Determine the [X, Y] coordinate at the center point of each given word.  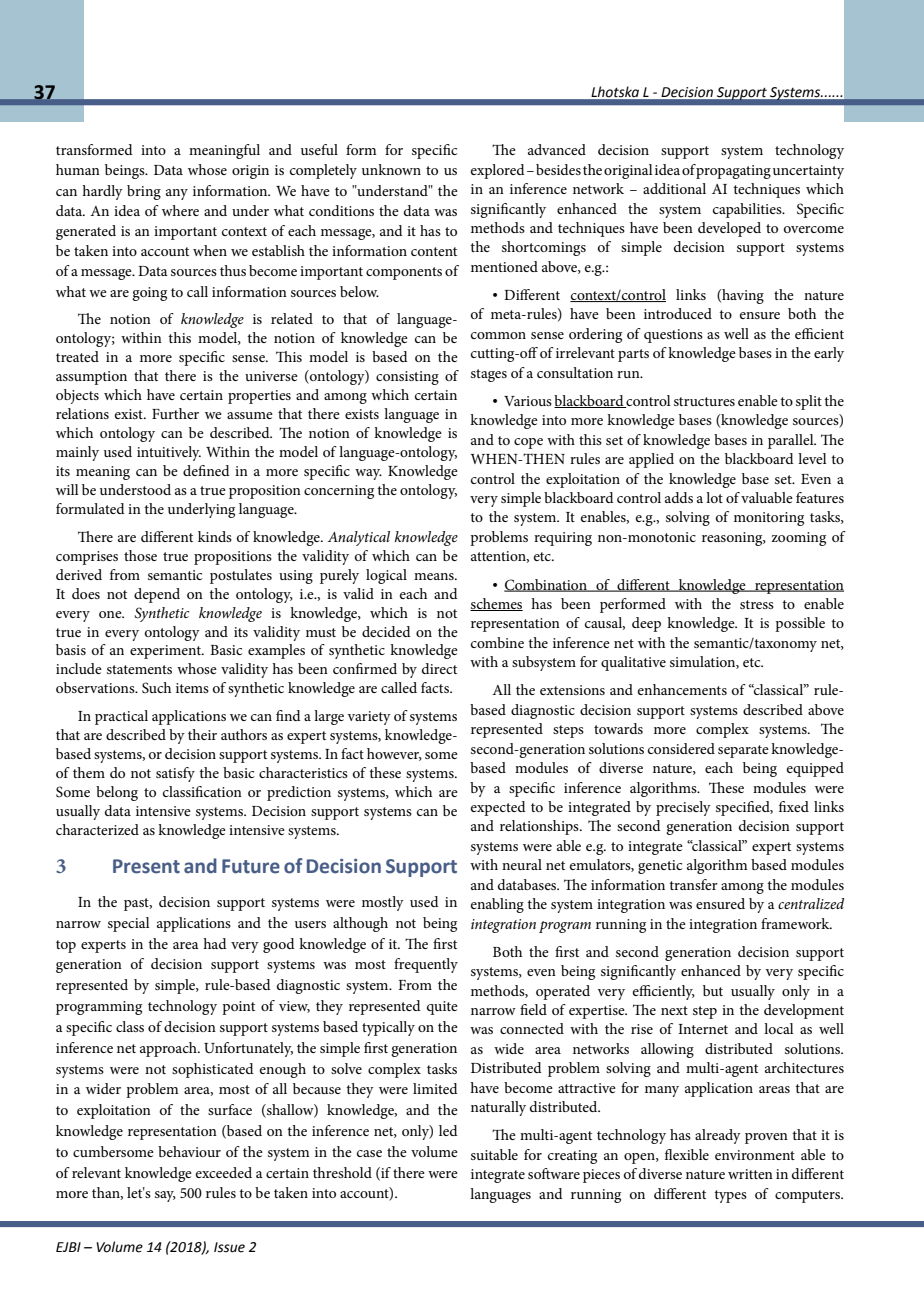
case [369, 1153]
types [730, 1196]
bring [144, 192]
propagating [733, 172]
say [165, 1196]
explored [498, 171]
